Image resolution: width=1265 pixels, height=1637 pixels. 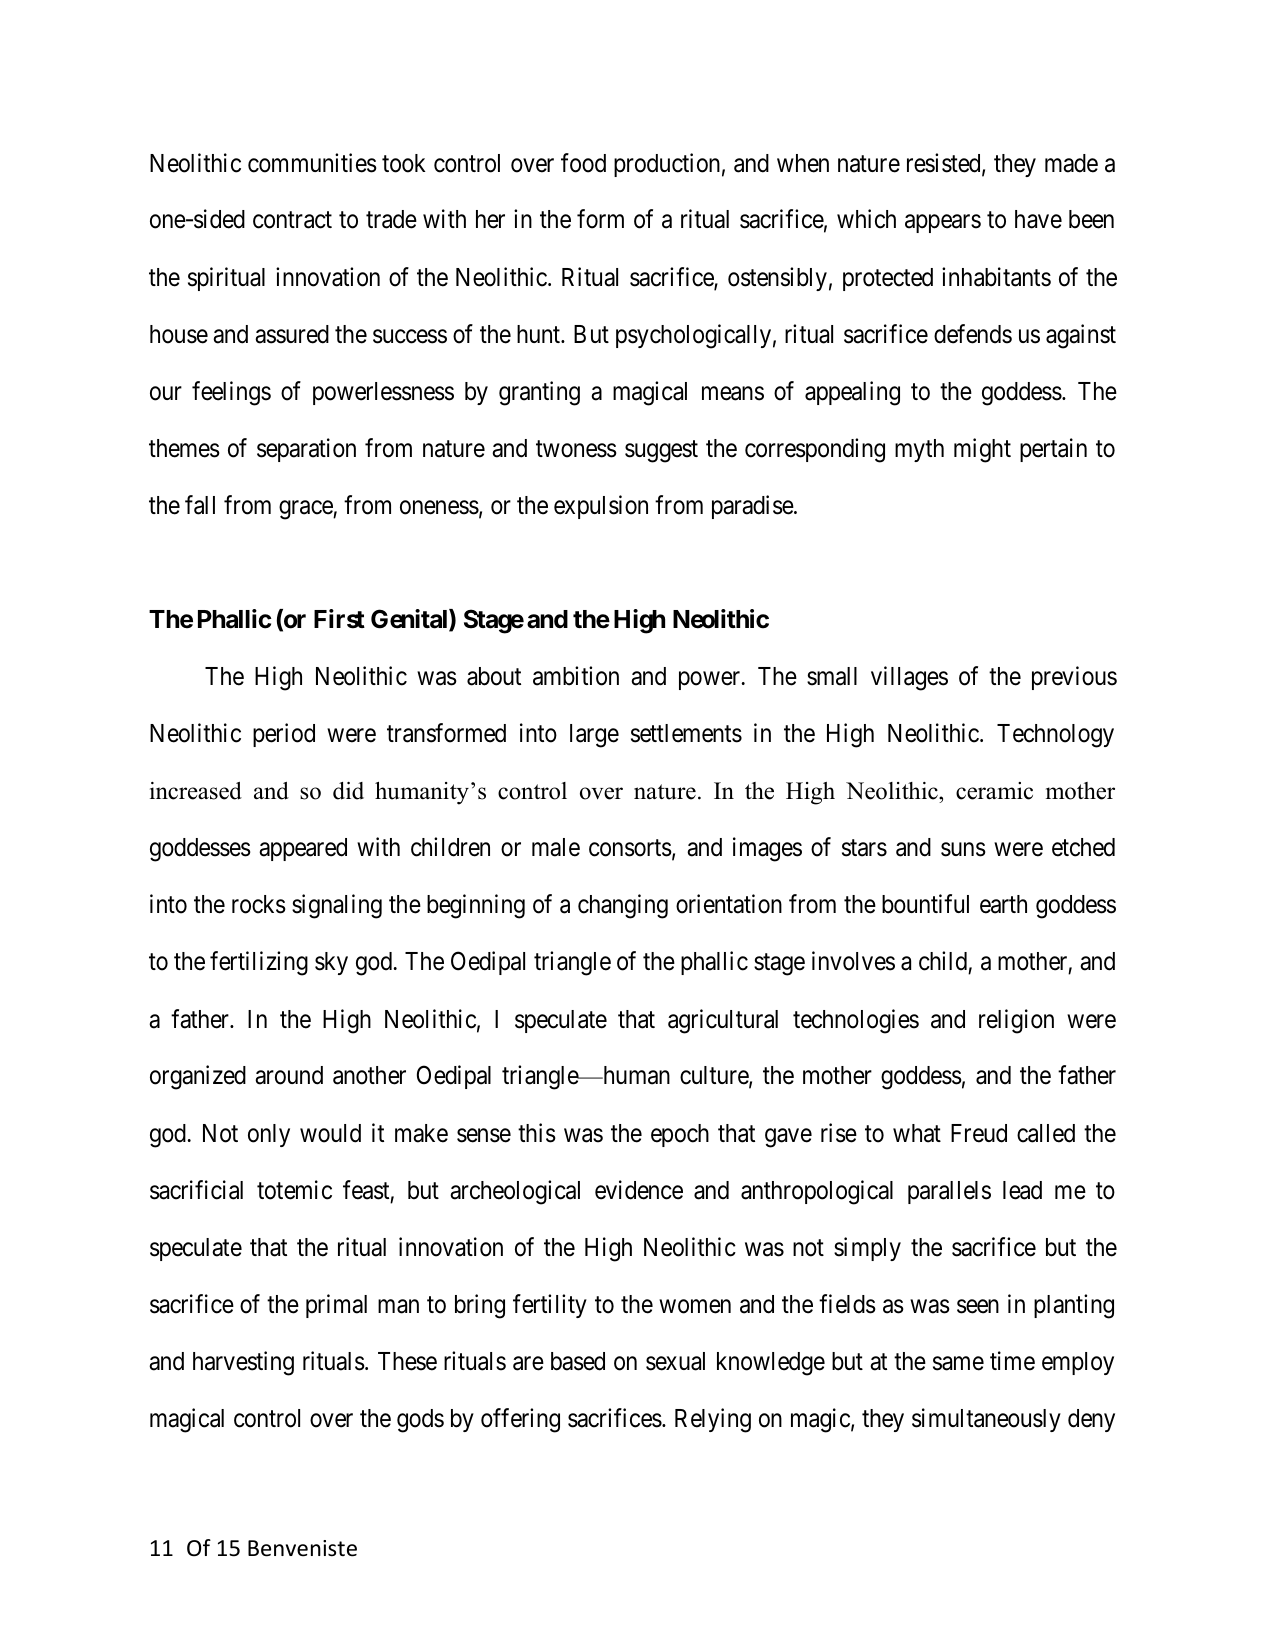 I want to click on might, so click(x=982, y=450).
